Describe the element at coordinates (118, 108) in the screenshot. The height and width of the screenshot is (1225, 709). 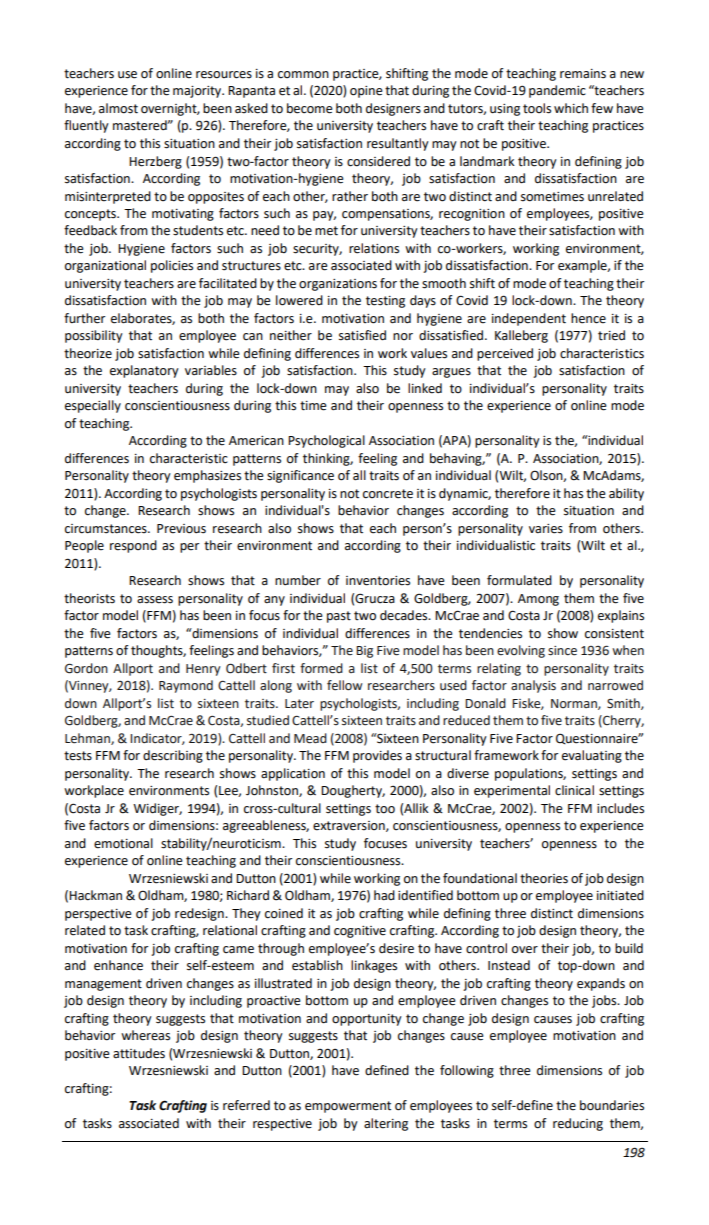
I see `almost` at that location.
